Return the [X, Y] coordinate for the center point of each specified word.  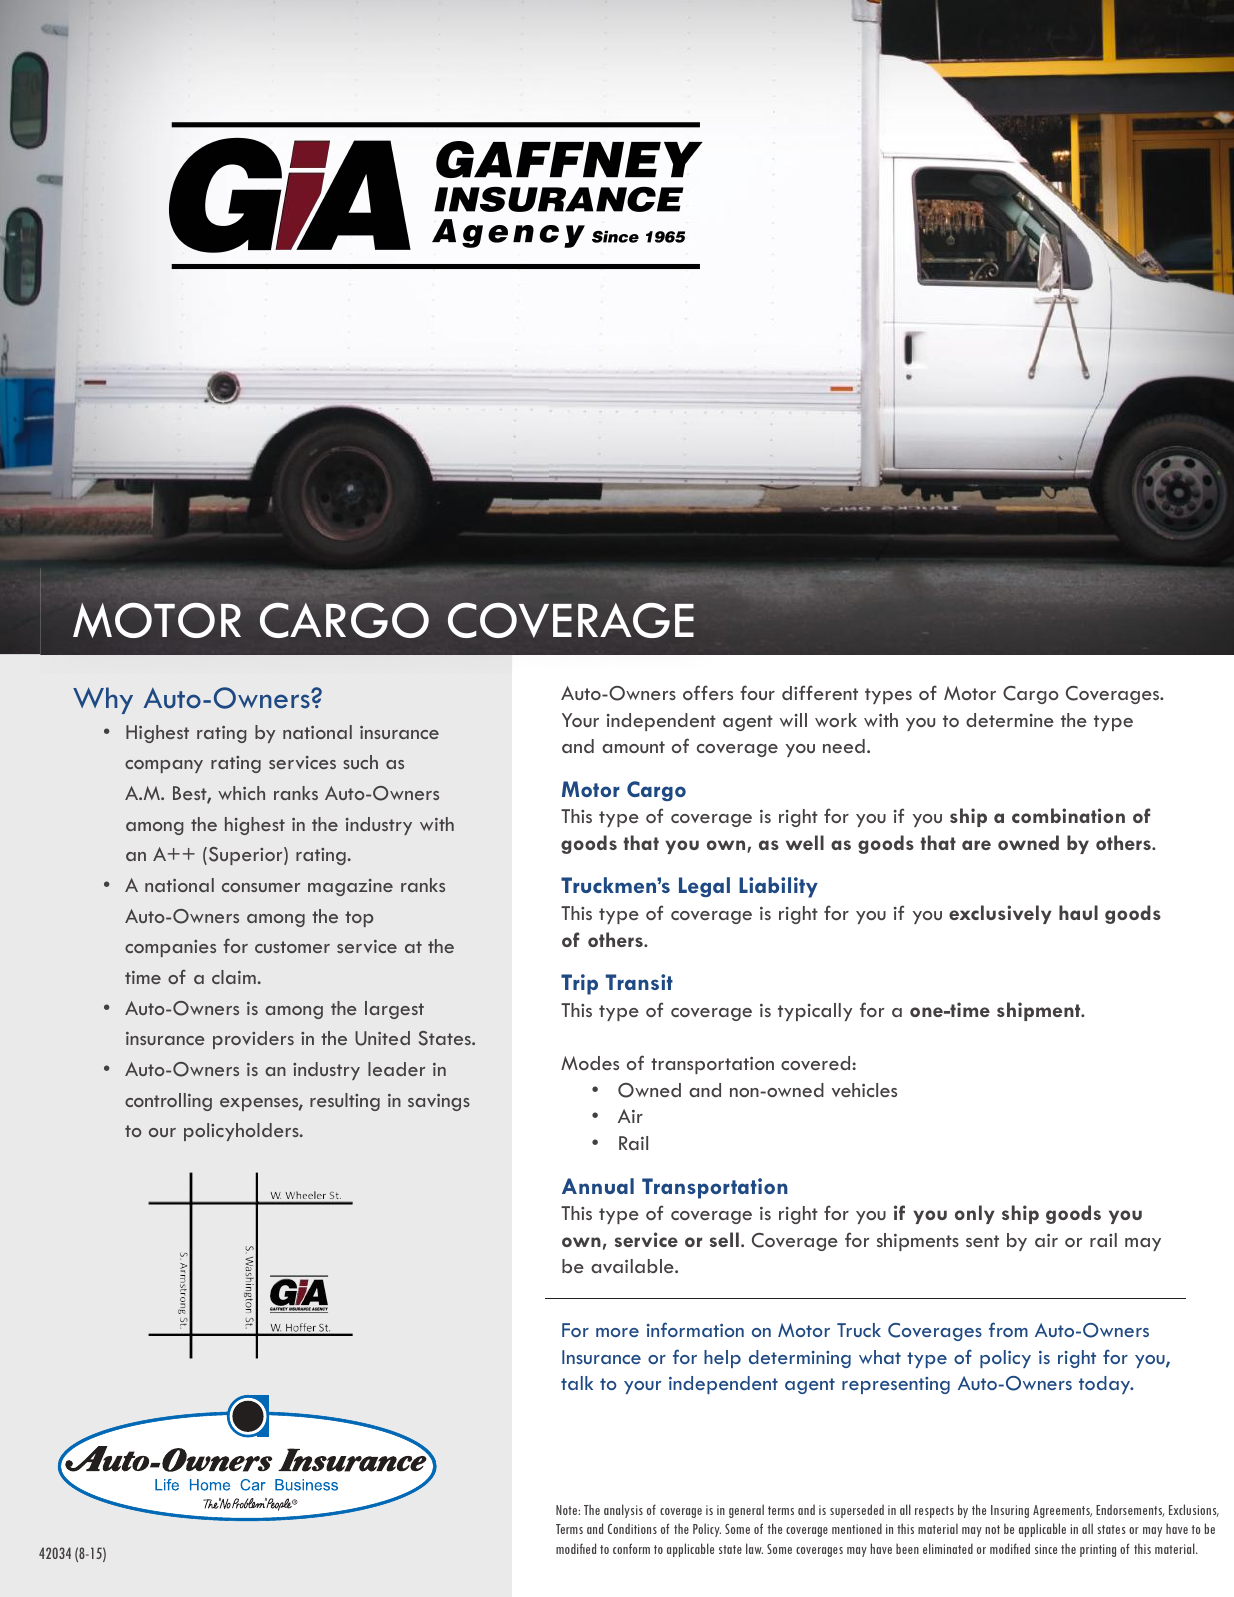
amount [633, 747]
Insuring [1010, 1511]
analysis [623, 1511]
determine [1010, 720]
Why [103, 700]
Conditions [632, 1528]
